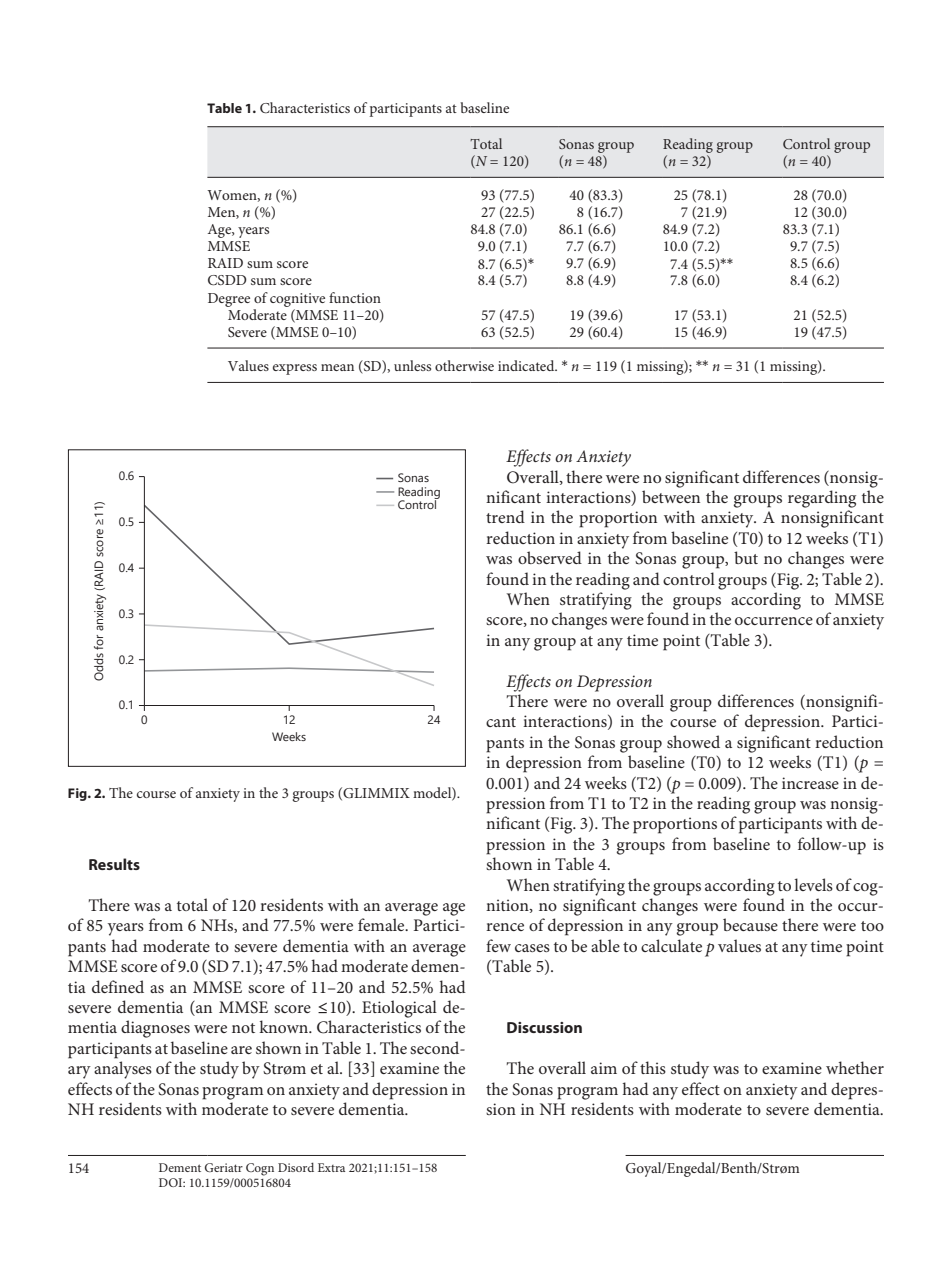 The width and height of the screenshot is (952, 1270). What do you see at coordinates (527, 365) in the screenshot?
I see `indicated` at bounding box center [527, 365].
